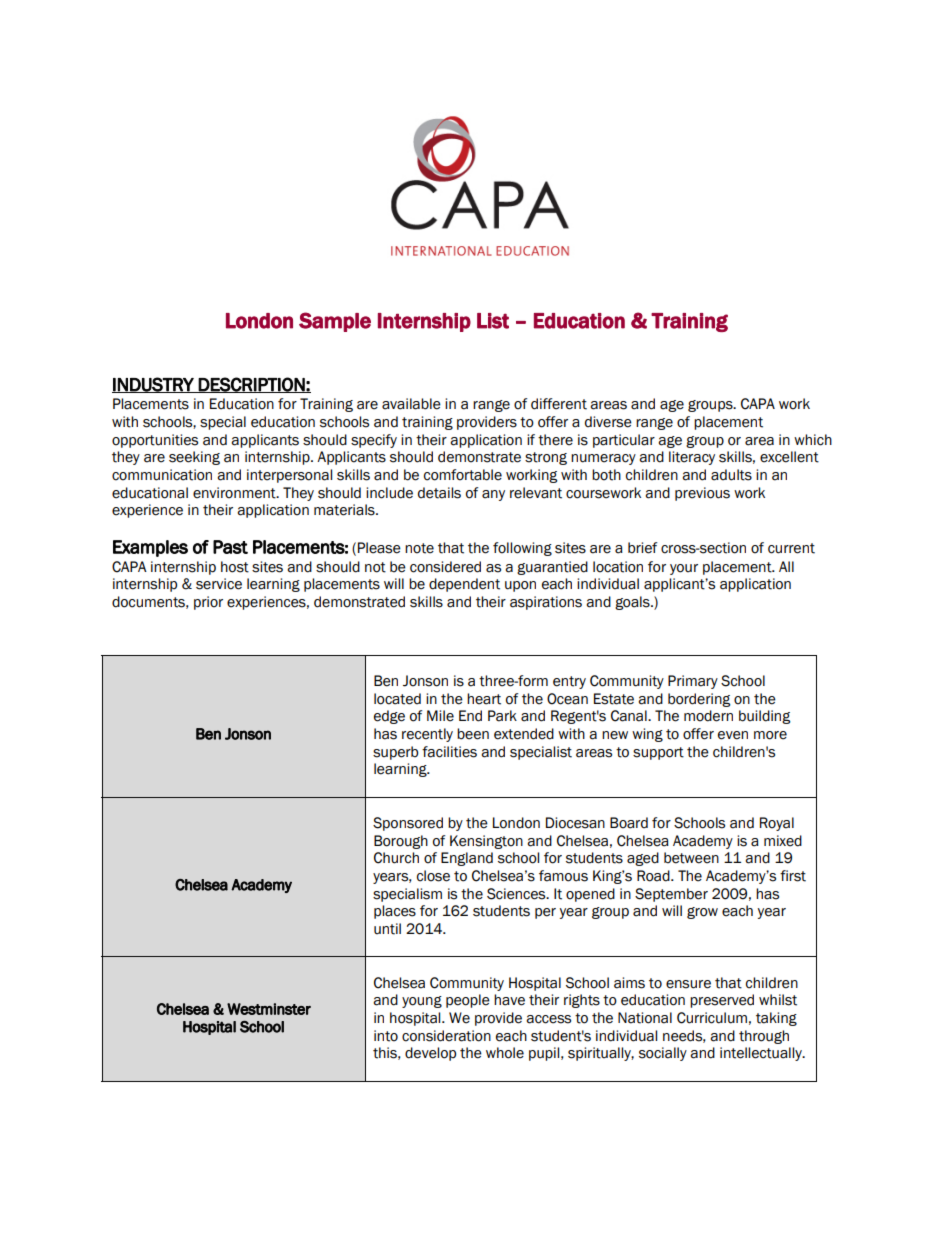  I want to click on Westminster, so click(269, 1009).
